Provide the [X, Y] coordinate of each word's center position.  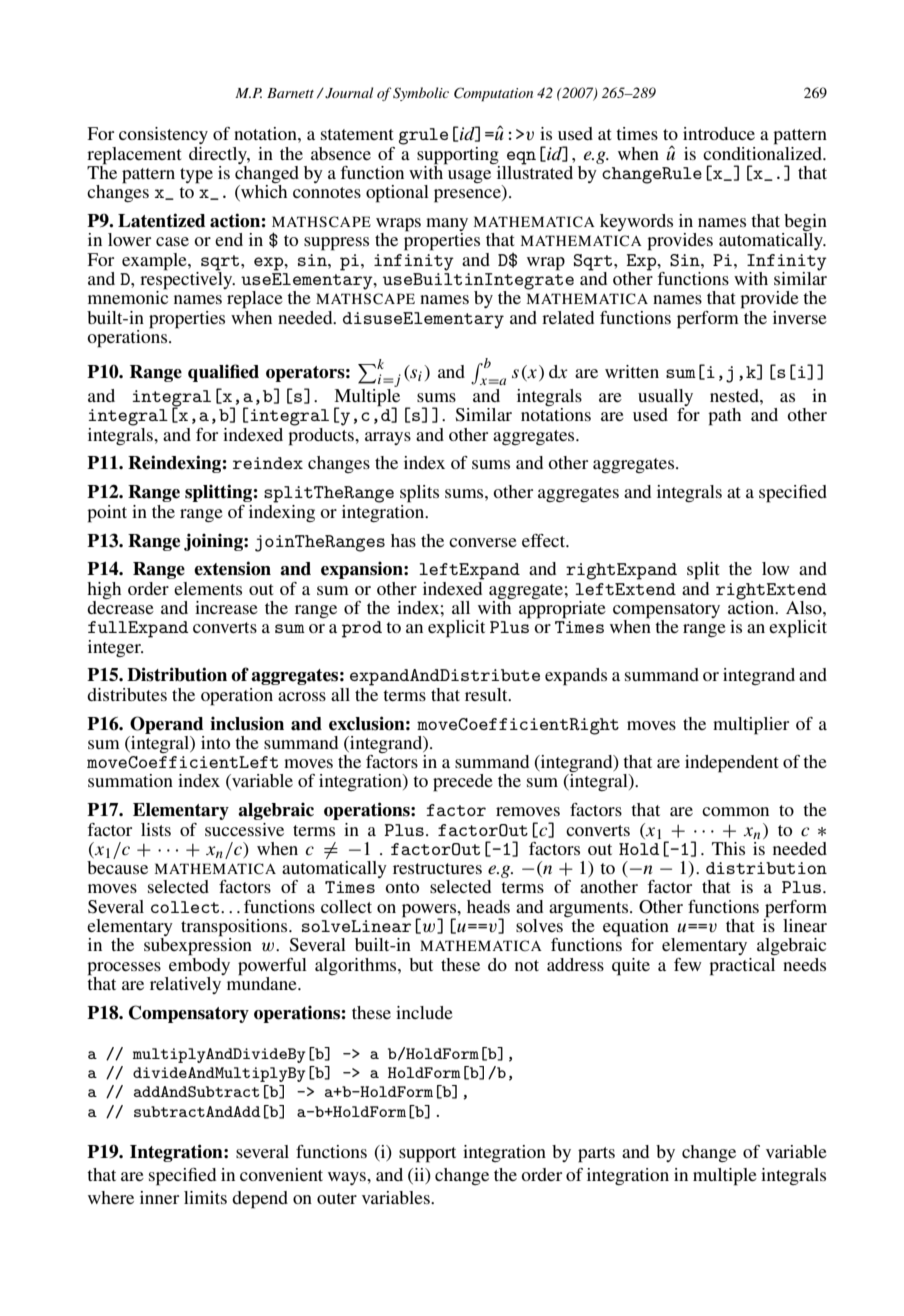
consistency [163, 135]
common [735, 811]
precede [463, 783]
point [107, 514]
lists [156, 829]
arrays [388, 438]
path [724, 417]
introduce [719, 133]
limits [205, 1197]
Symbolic [421, 94]
